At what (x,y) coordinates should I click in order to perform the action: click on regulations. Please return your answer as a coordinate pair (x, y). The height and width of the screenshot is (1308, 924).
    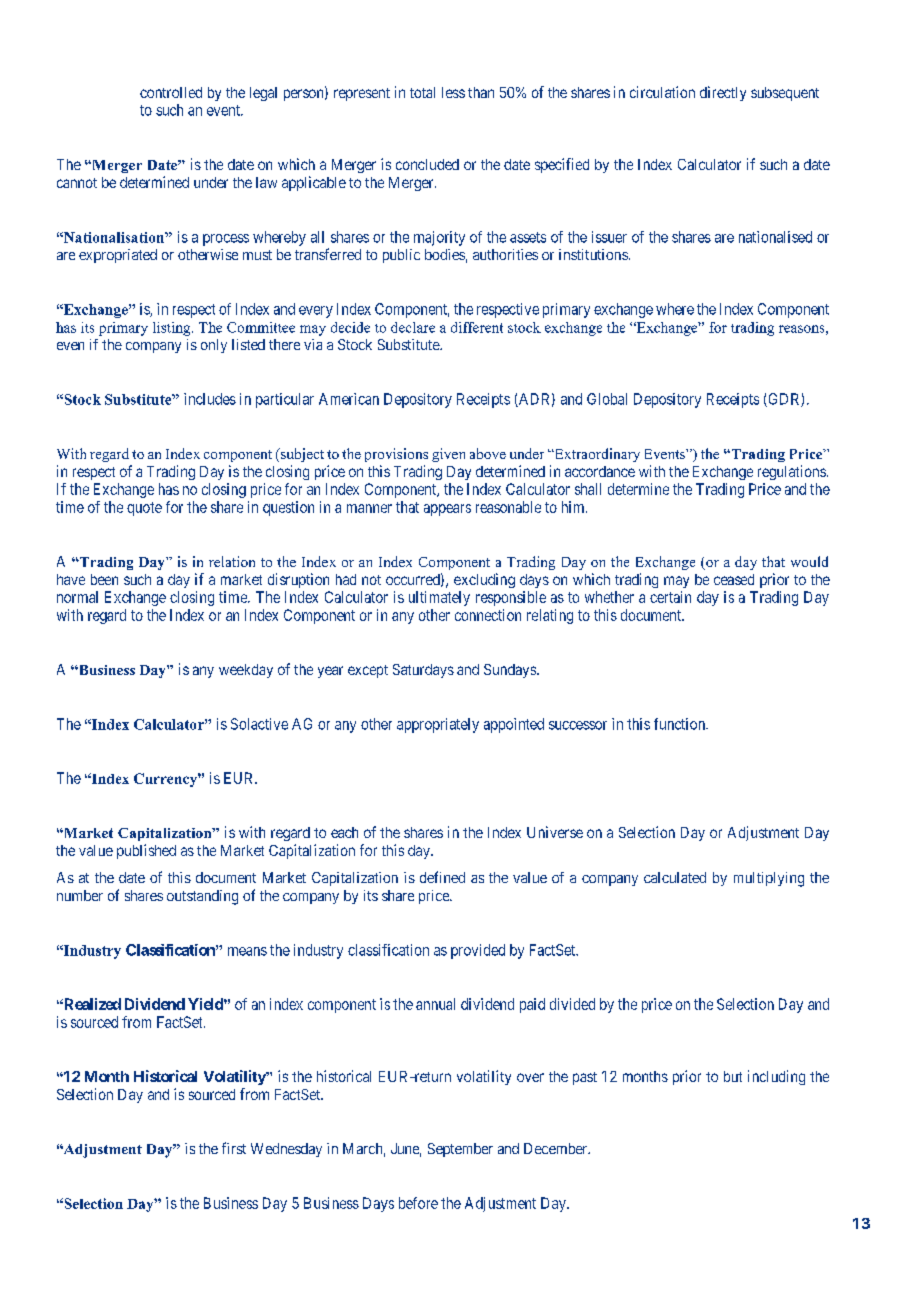
    Looking at the image, I should click on (792, 472).
